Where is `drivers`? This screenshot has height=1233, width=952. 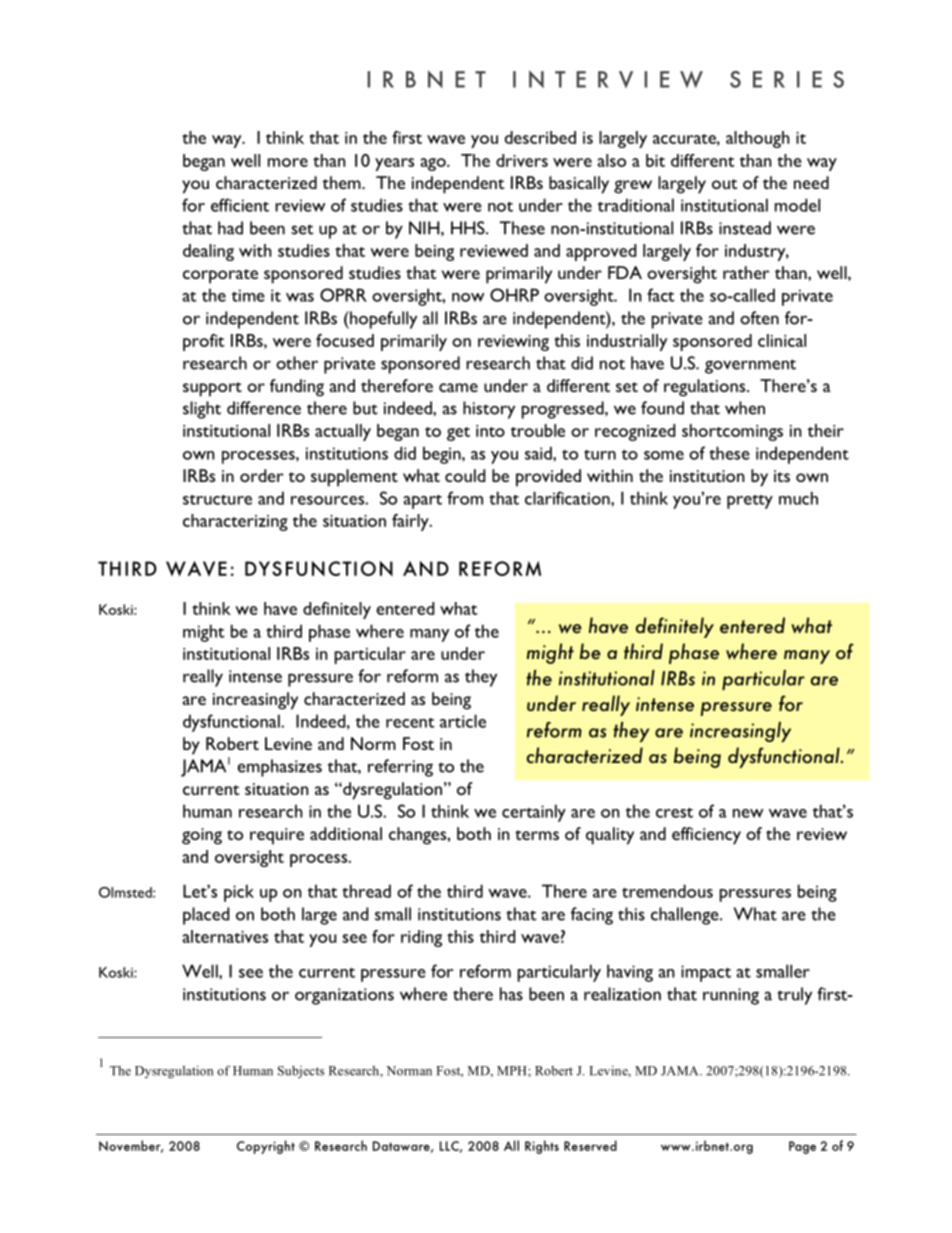 drivers is located at coordinates (522, 160).
